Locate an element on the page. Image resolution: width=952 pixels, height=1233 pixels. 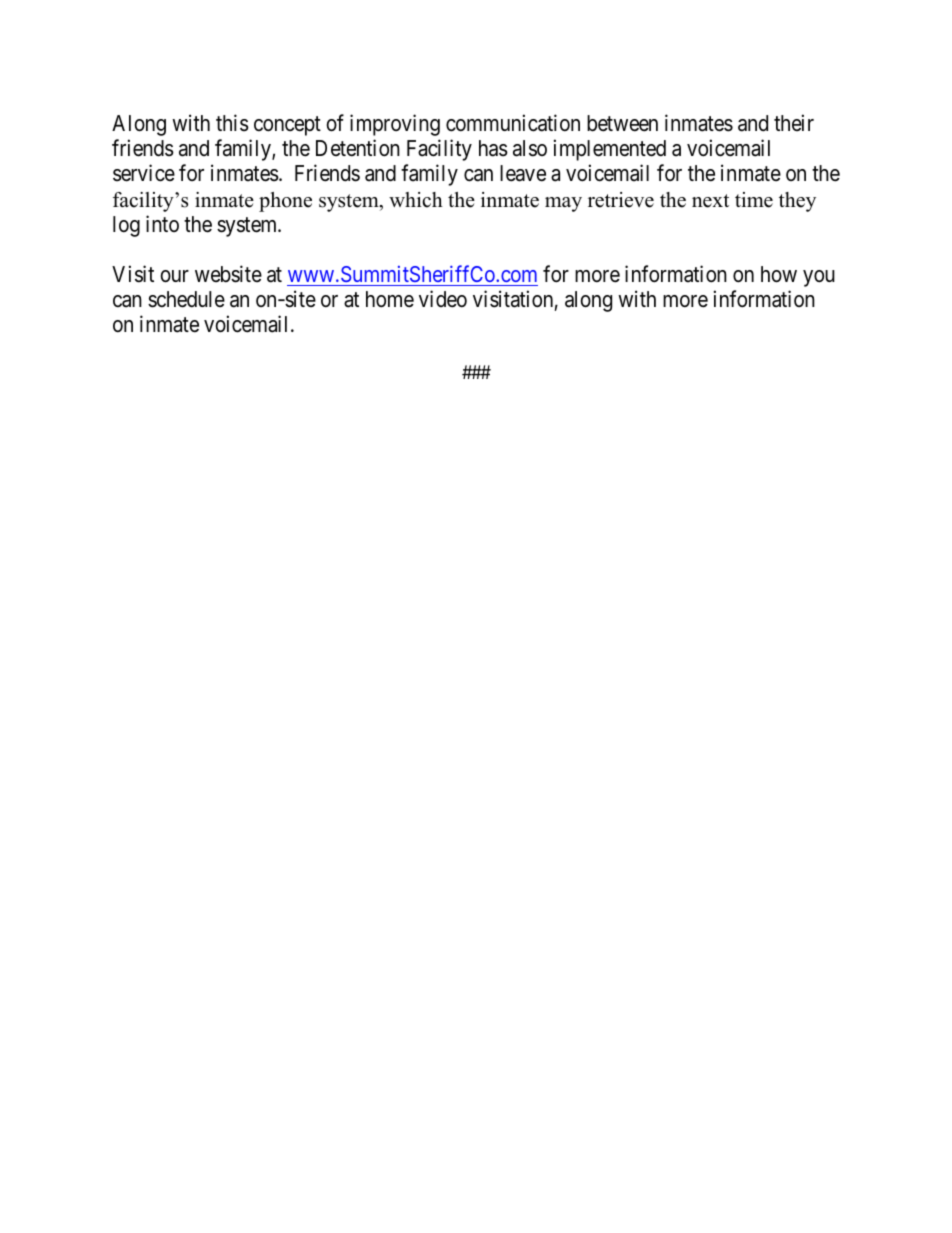
schedule is located at coordinates (186, 299).
